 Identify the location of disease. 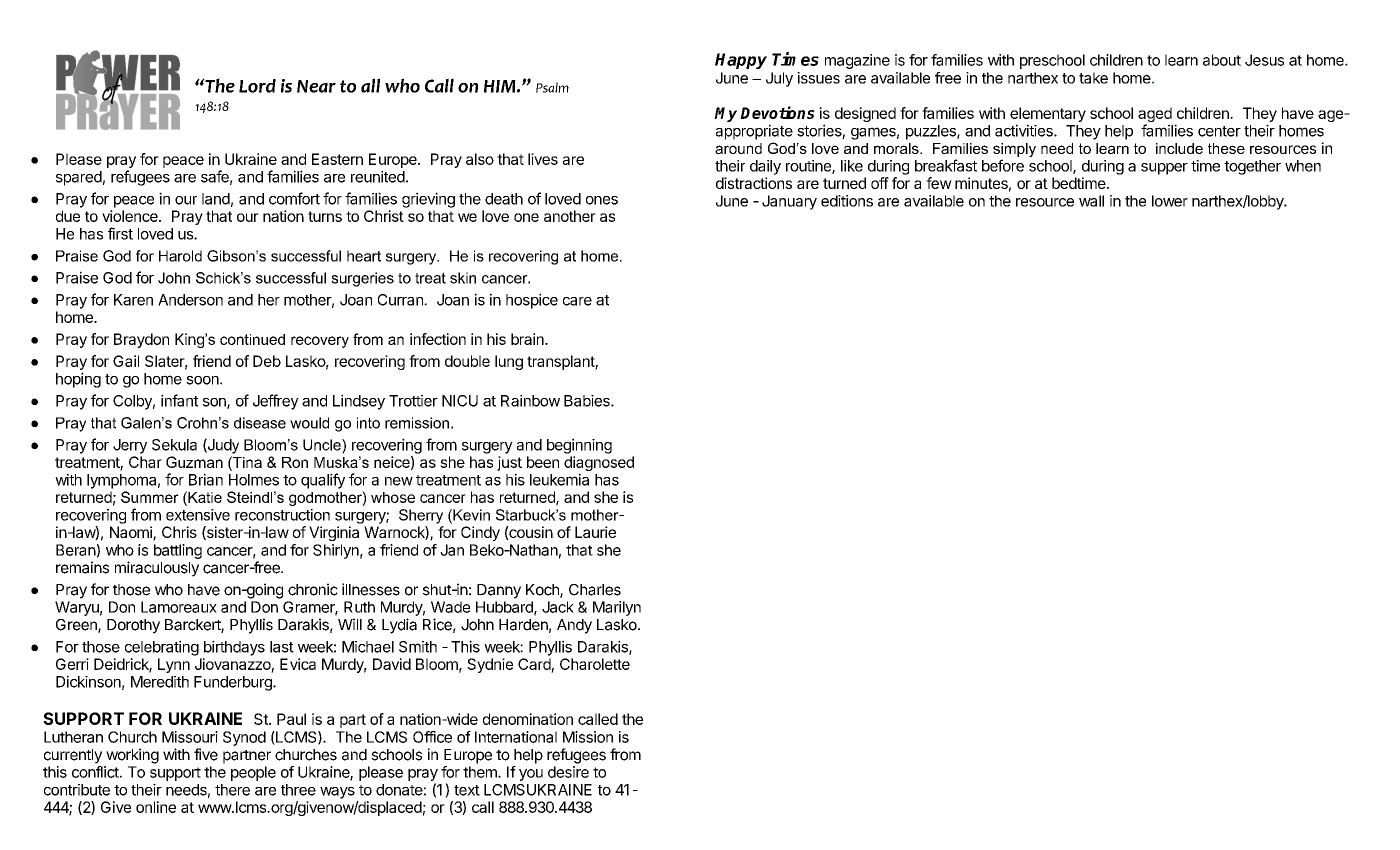
(260, 423).
